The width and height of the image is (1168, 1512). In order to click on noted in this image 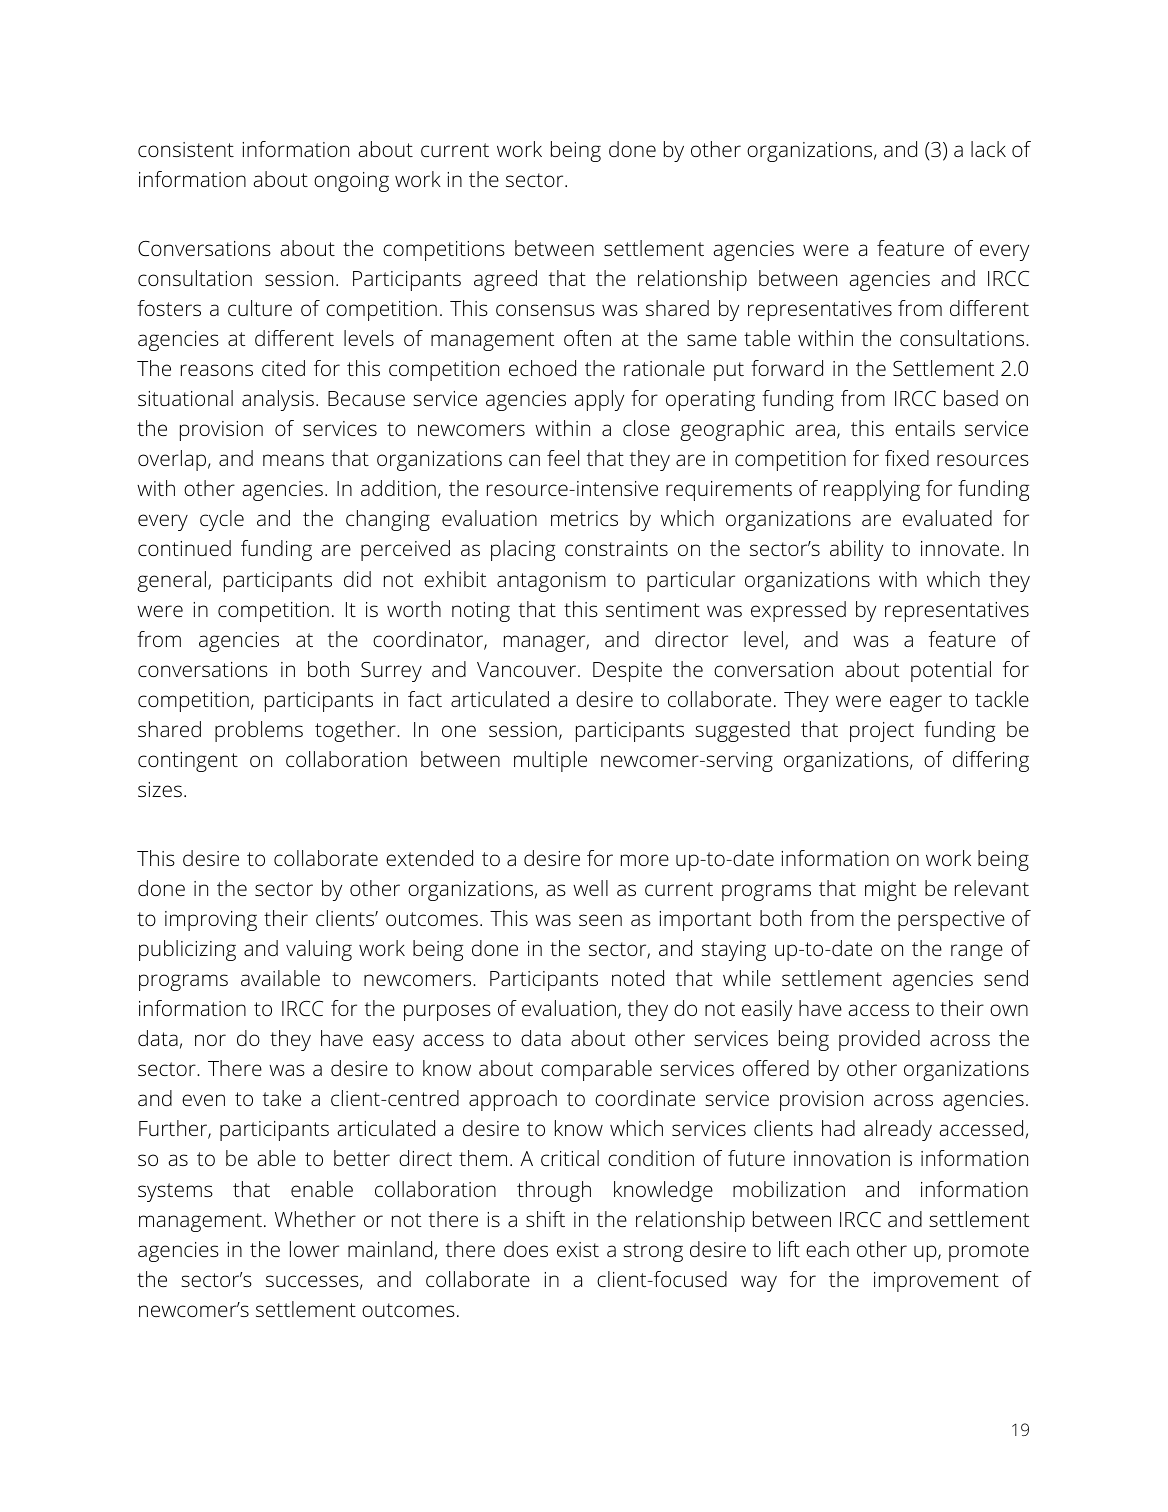, I will do `click(638, 978)`.
